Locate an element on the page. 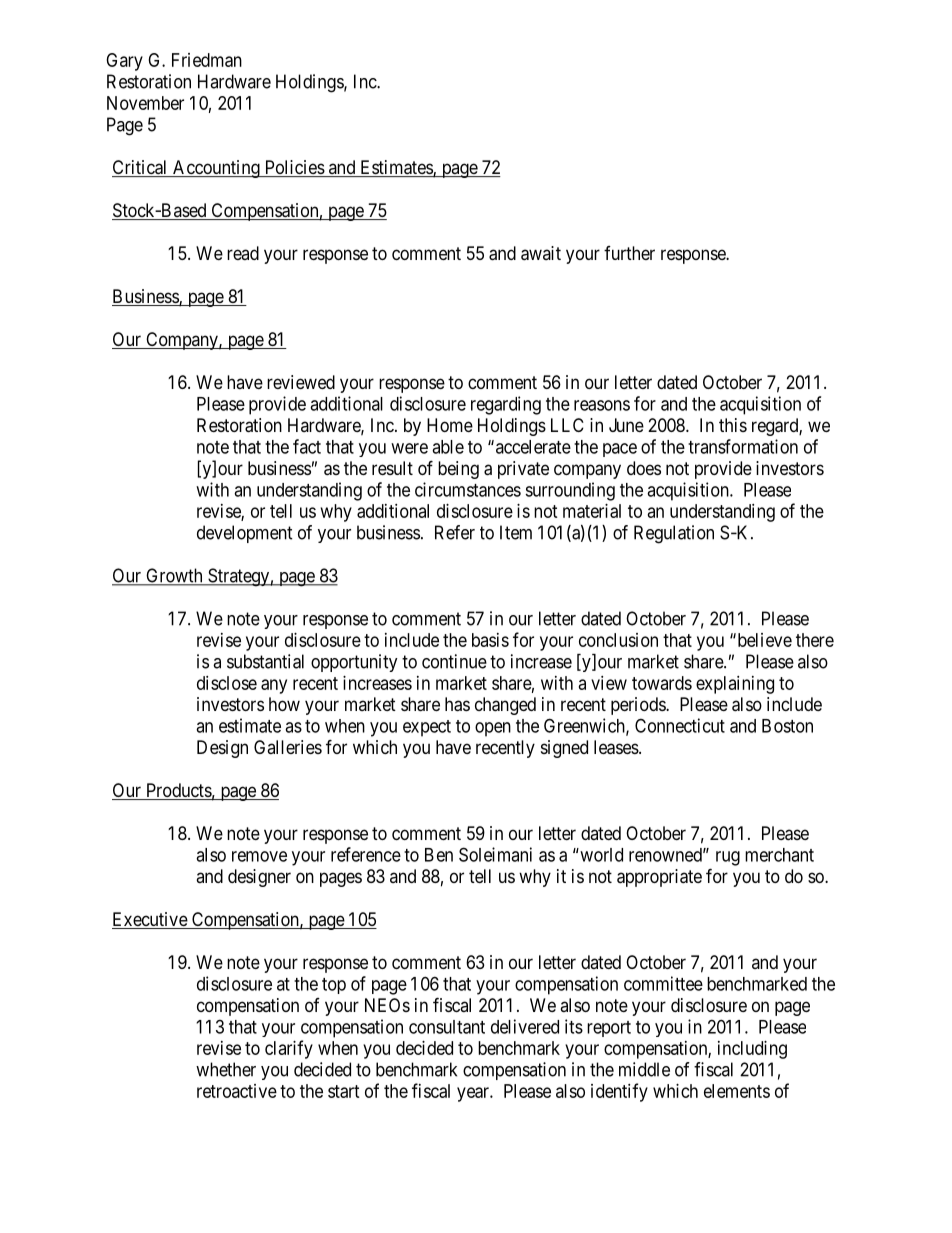  further is located at coordinates (629, 253).
